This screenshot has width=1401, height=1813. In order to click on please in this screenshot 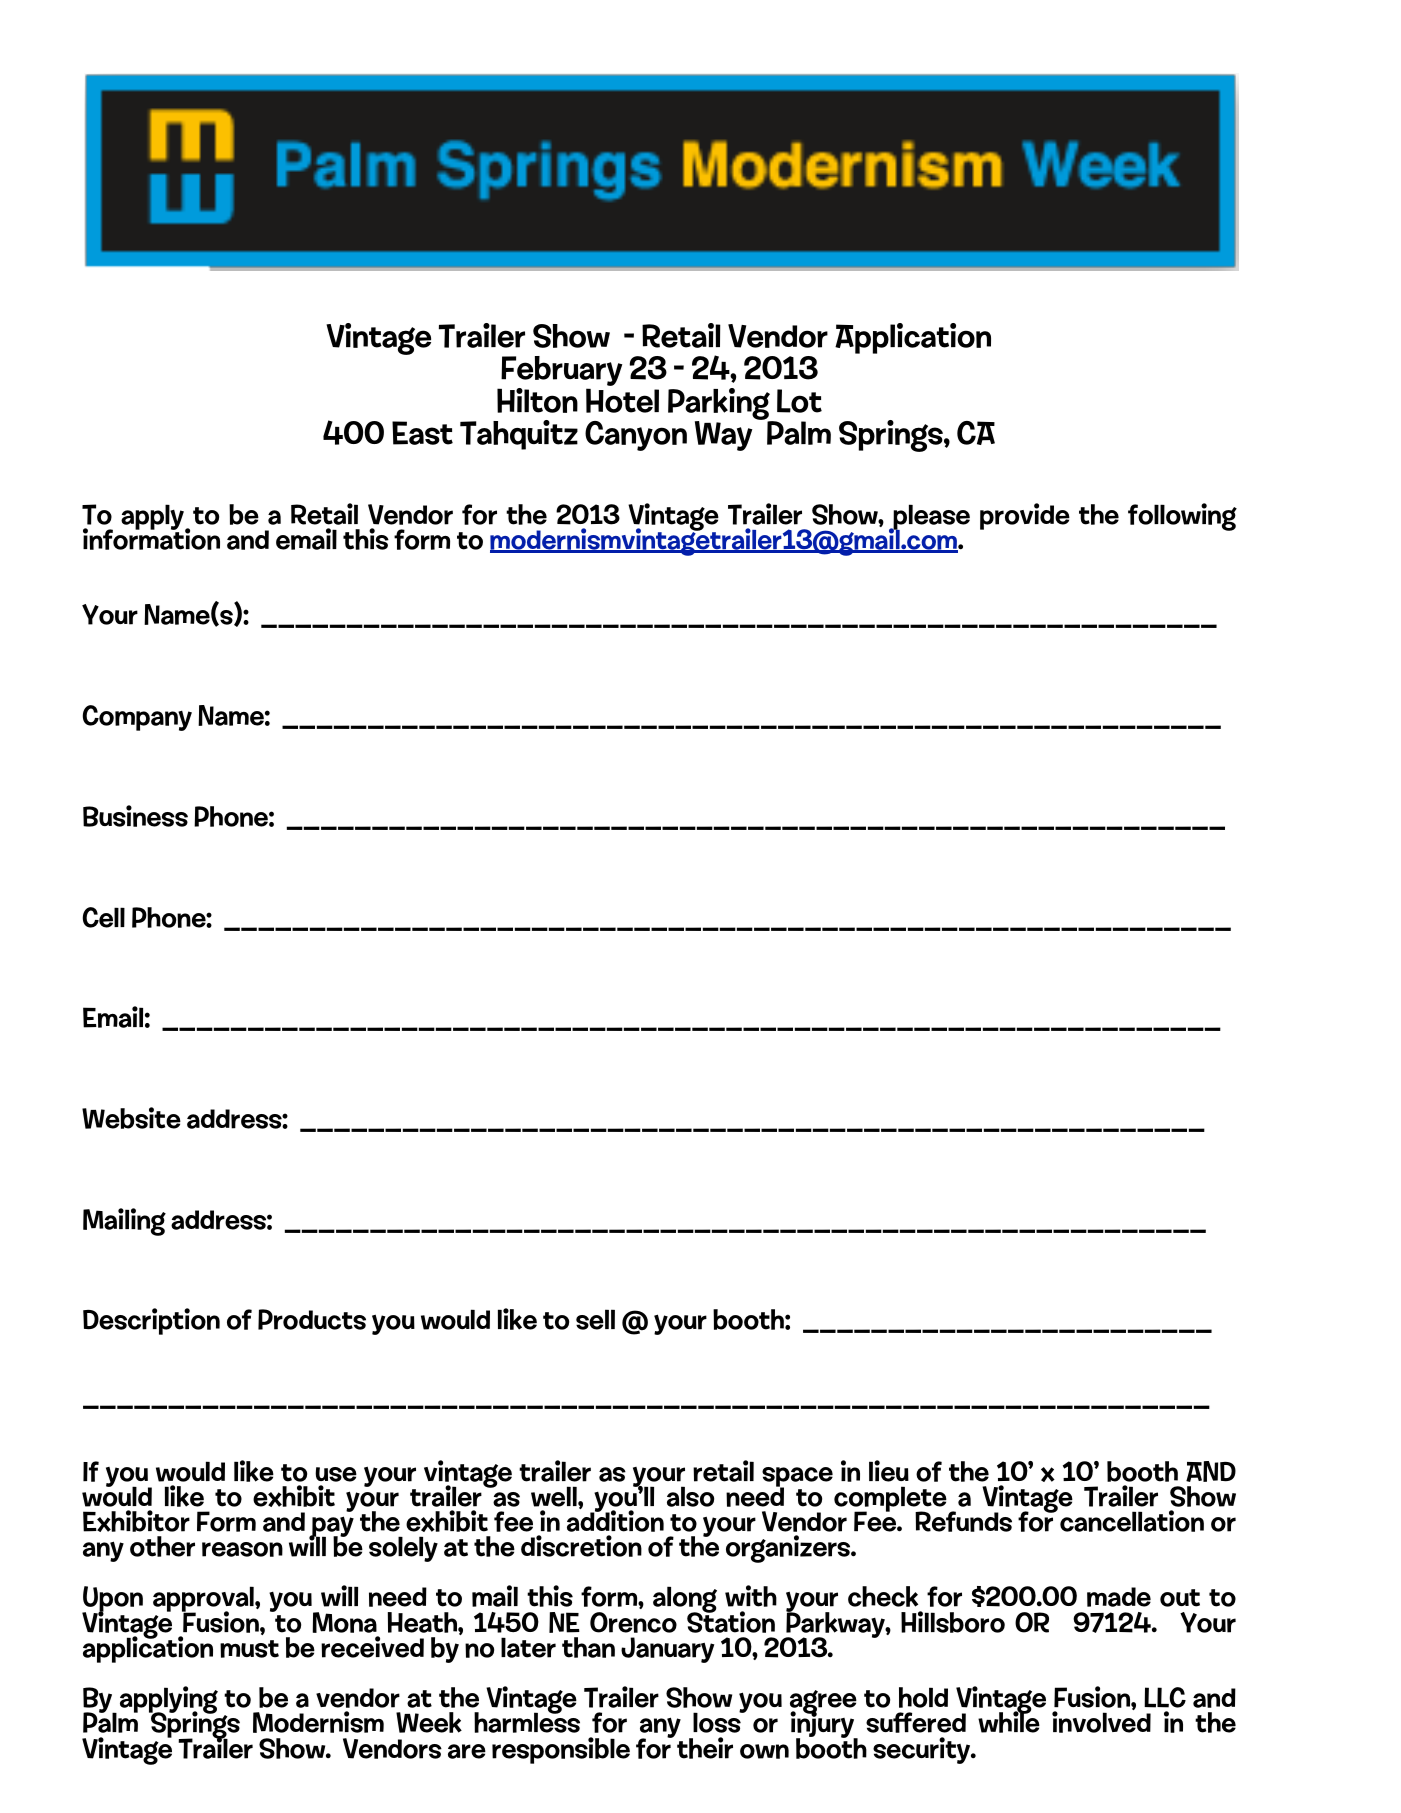, I will do `click(930, 518)`.
